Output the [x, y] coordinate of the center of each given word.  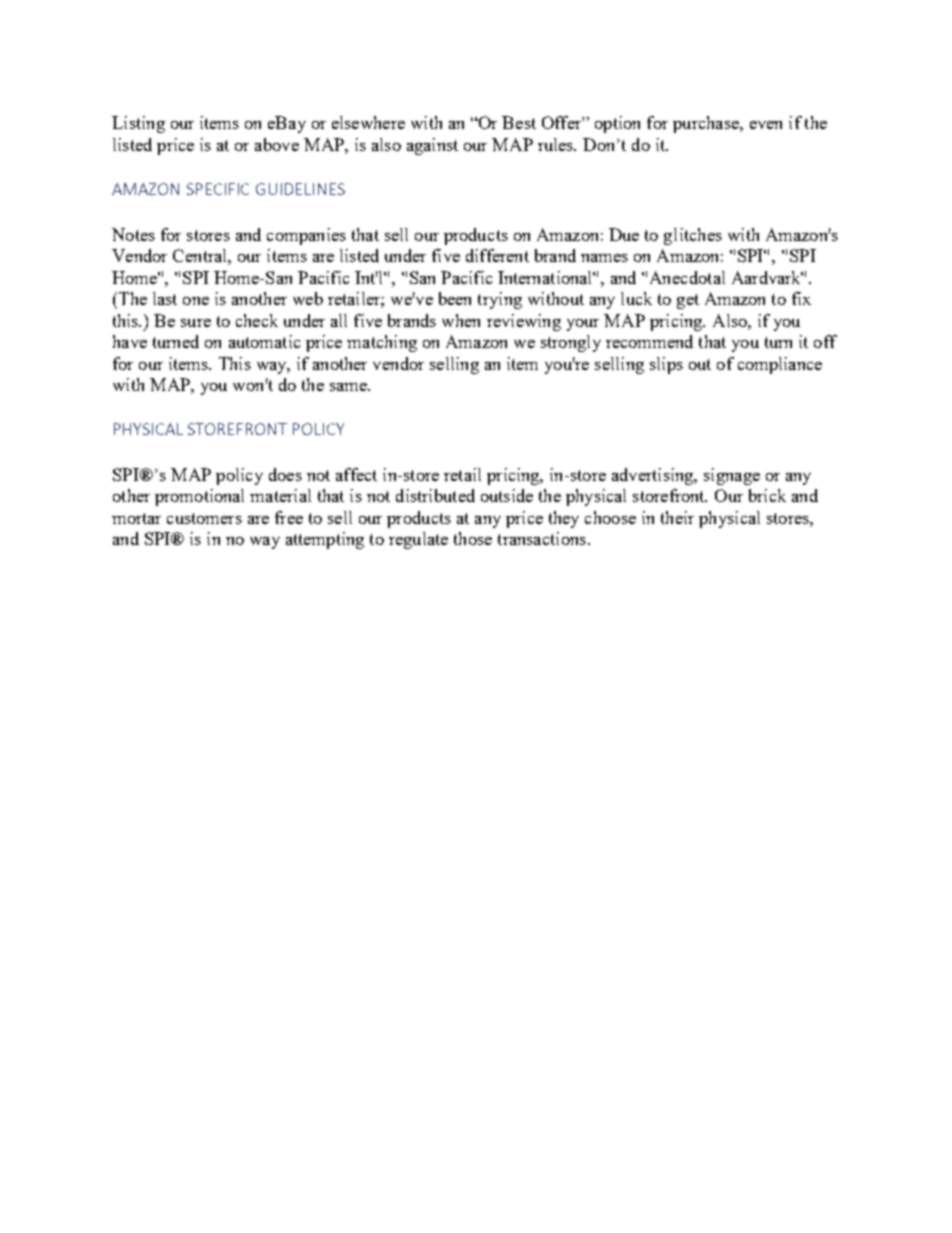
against [432, 146]
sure [196, 323]
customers [204, 518]
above [277, 144]
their [677, 517]
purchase [707, 124]
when [461, 320]
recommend [649, 341]
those [473, 538]
